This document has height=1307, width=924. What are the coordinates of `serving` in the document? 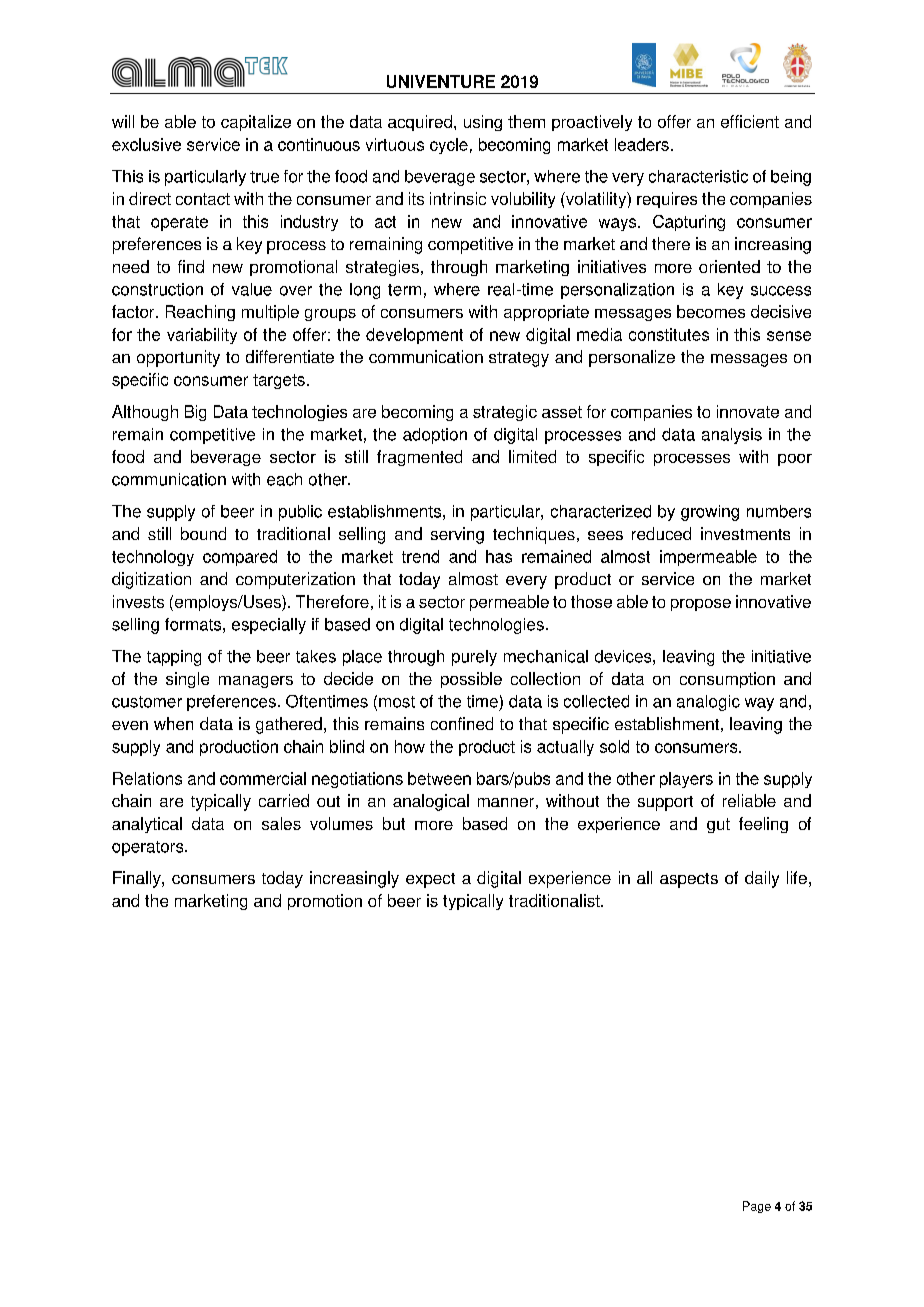 It's located at (457, 535).
